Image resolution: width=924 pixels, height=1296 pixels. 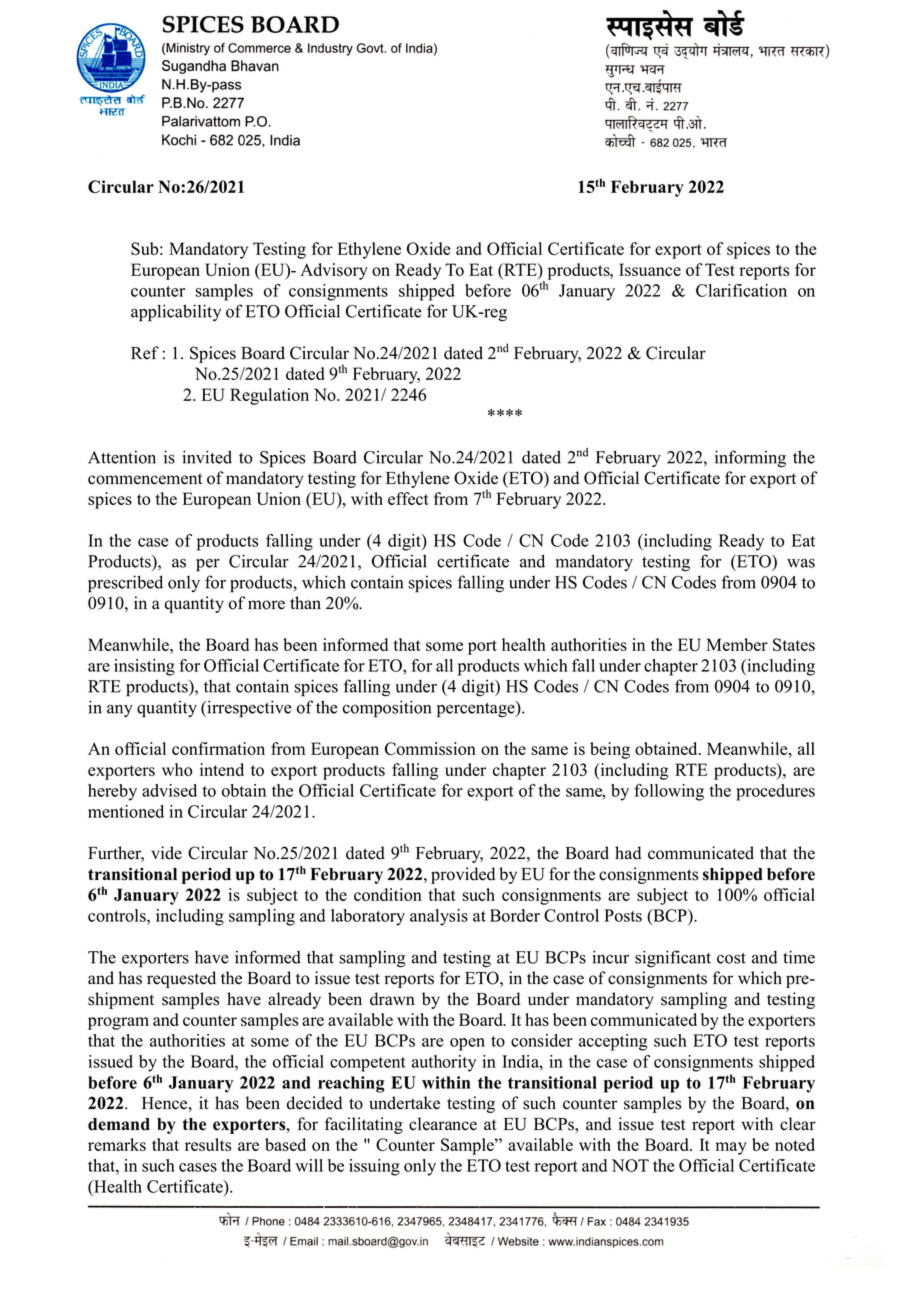 What do you see at coordinates (650, 269) in the image?
I see `Issuance` at bounding box center [650, 269].
